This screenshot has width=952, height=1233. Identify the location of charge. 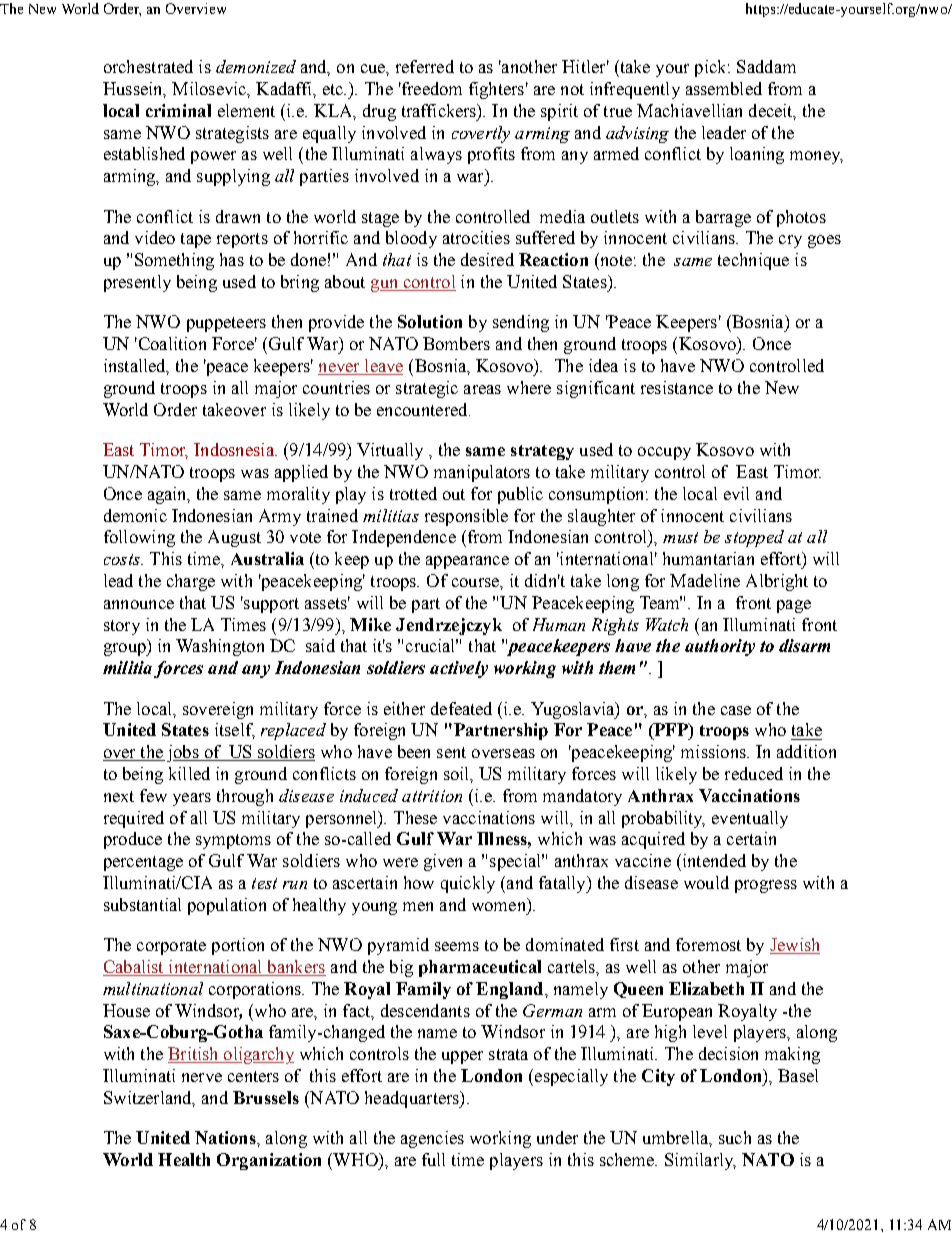
(191, 582).
